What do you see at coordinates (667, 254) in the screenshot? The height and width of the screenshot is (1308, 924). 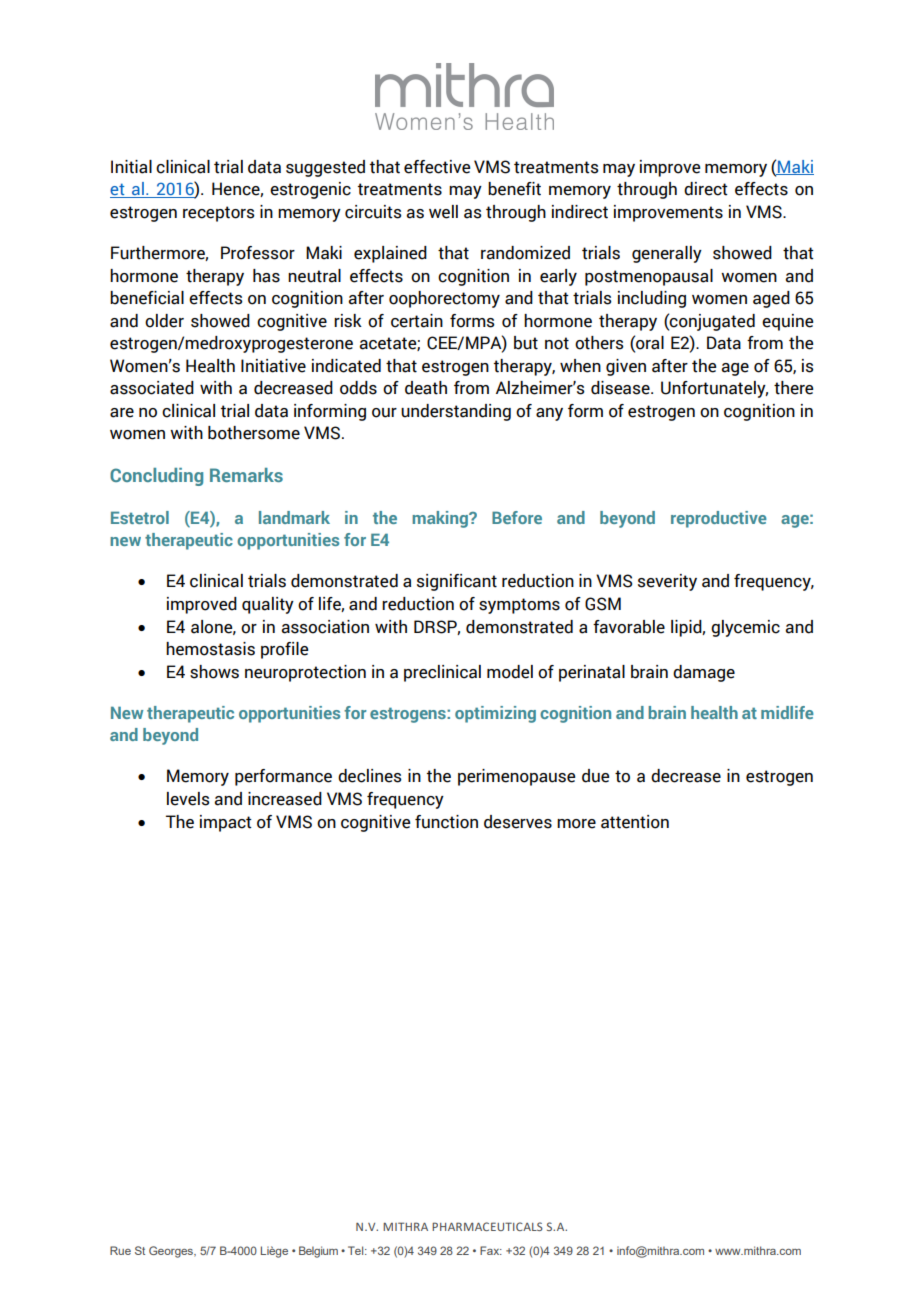 I see `generally` at bounding box center [667, 254].
